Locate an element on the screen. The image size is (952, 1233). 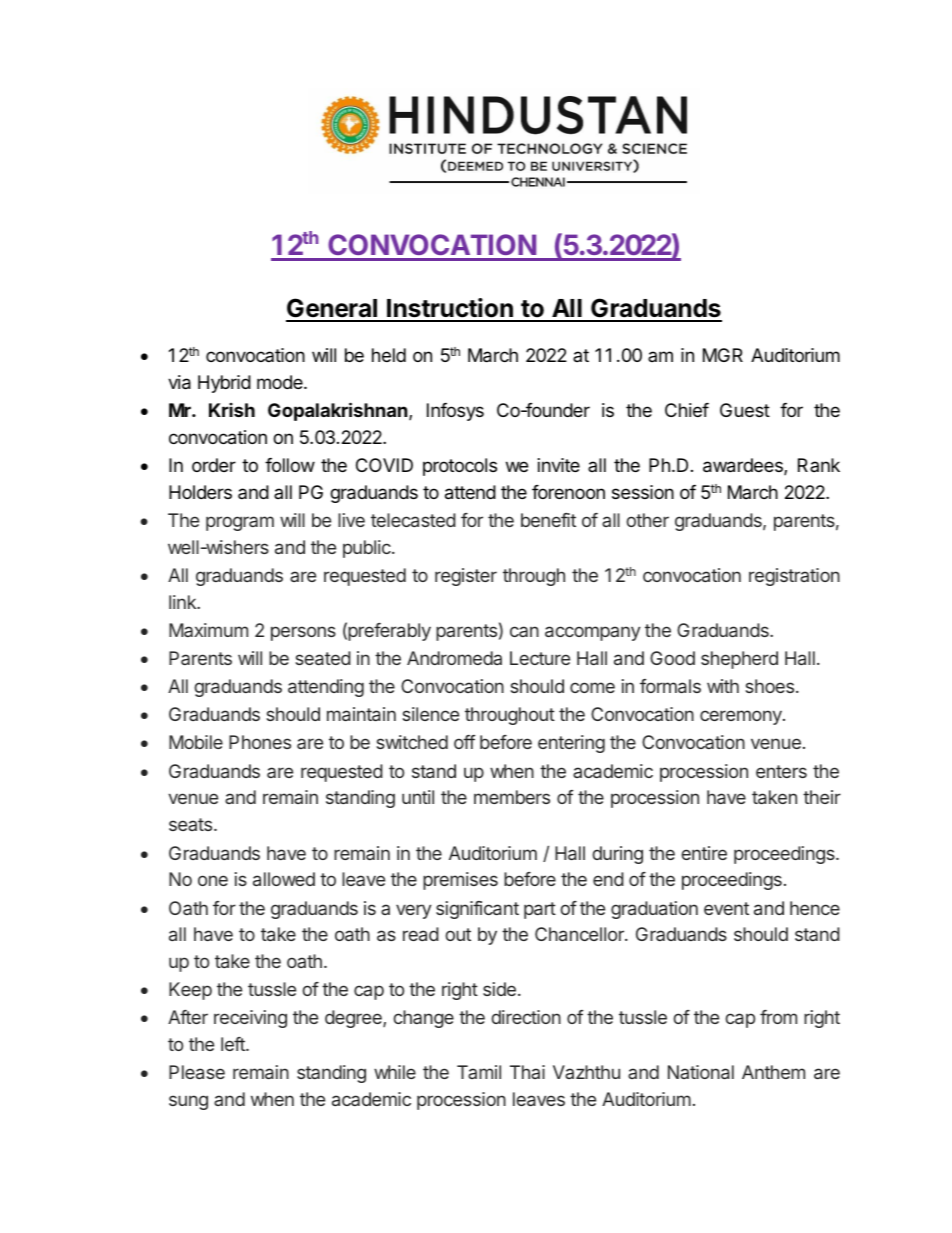
Maximum is located at coordinates (208, 630).
